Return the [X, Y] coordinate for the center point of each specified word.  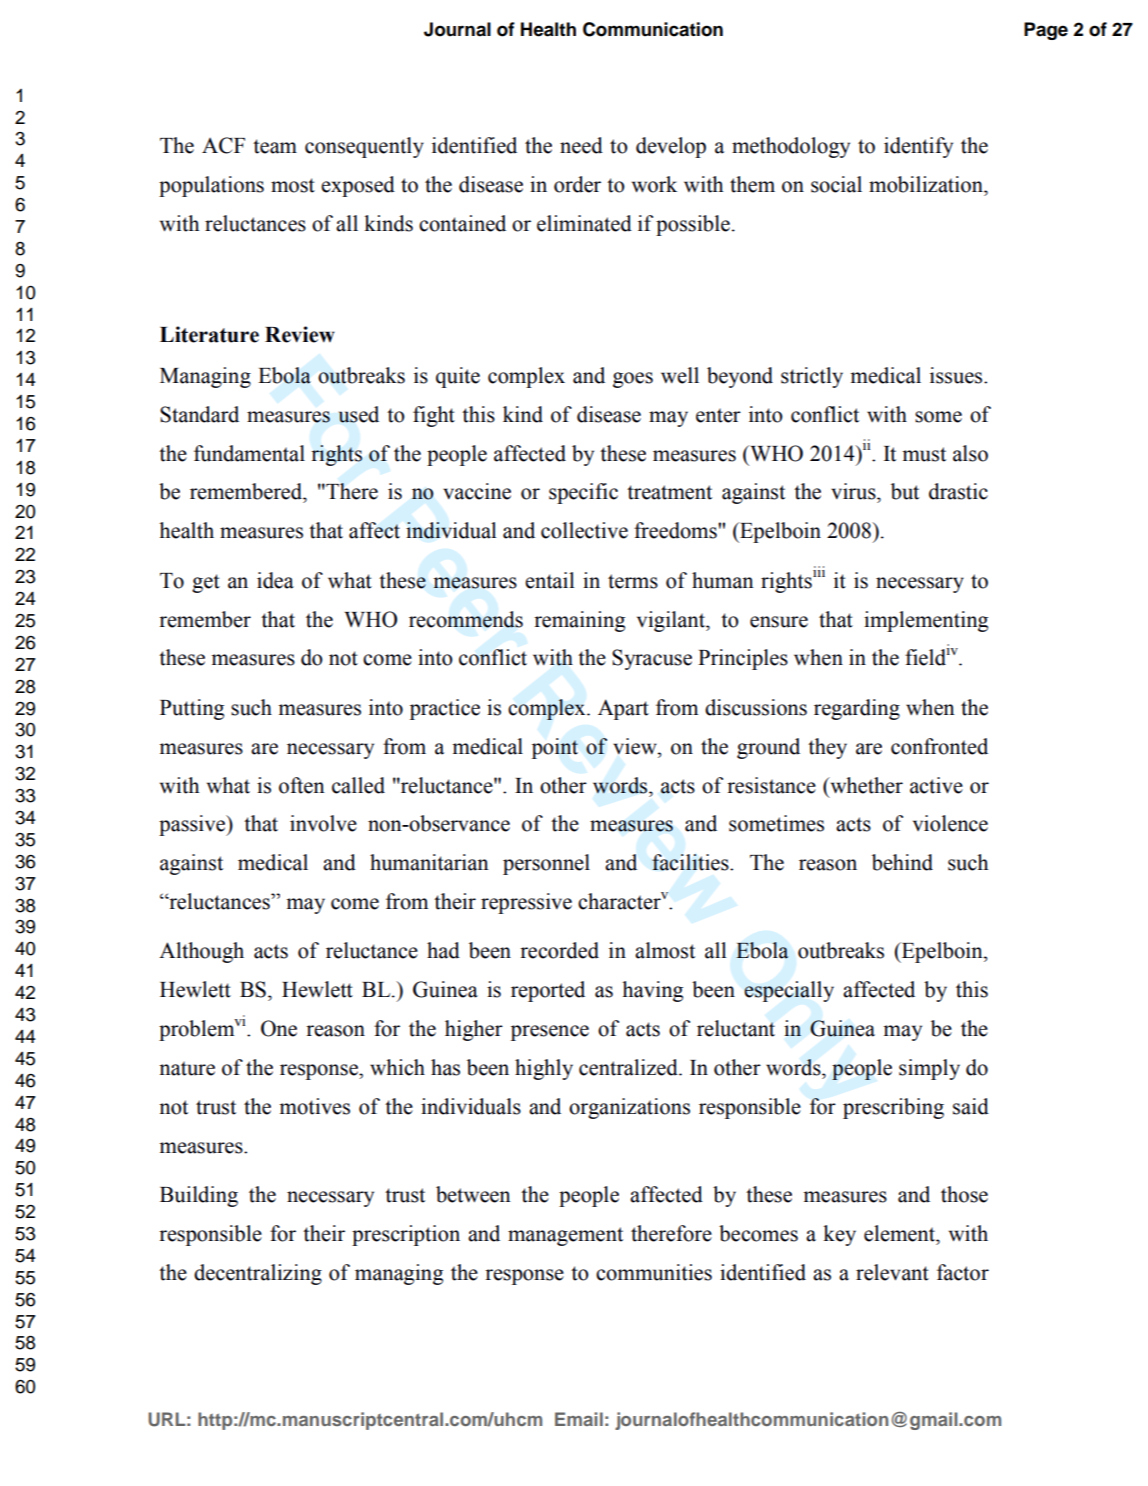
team [275, 146]
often [302, 785]
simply [929, 1069]
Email [579, 1419]
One [279, 1028]
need [581, 145]
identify [918, 147]
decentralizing [258, 1274]
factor [963, 1272]
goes [633, 380]
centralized [629, 1067]
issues [957, 375]
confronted [939, 746]
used [359, 414]
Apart [623, 709]
